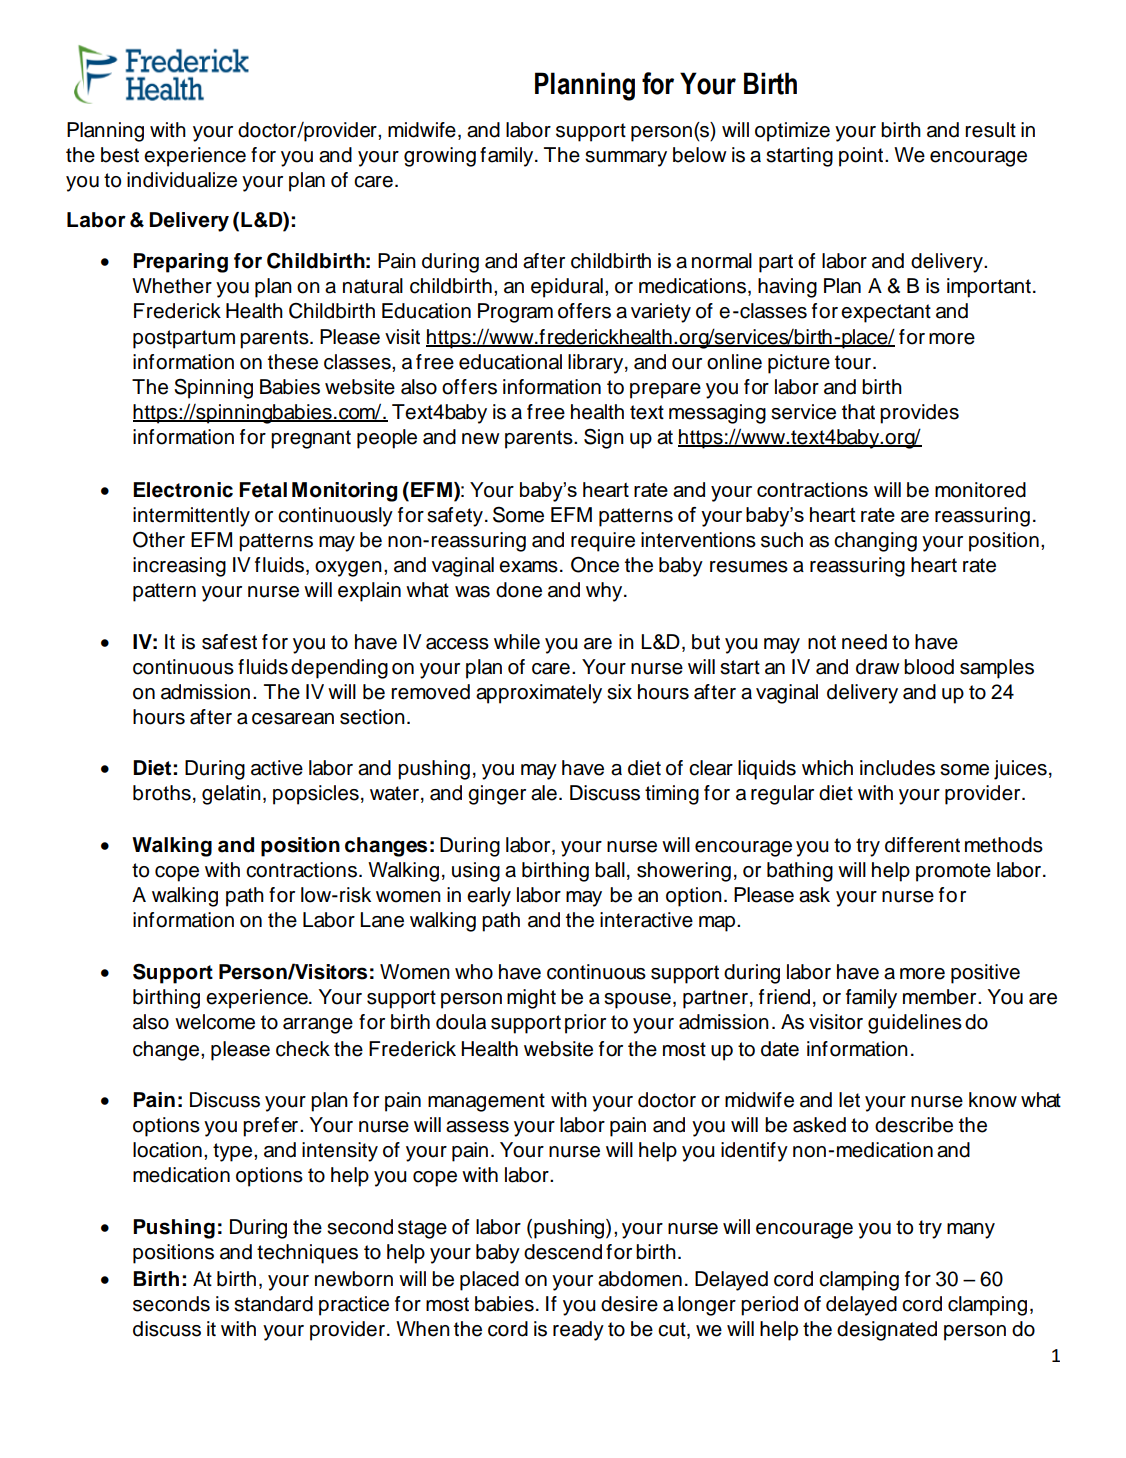 This page has height=1458, width=1126. Describe the element at coordinates (626, 159) in the page. I see `summary` at that location.
